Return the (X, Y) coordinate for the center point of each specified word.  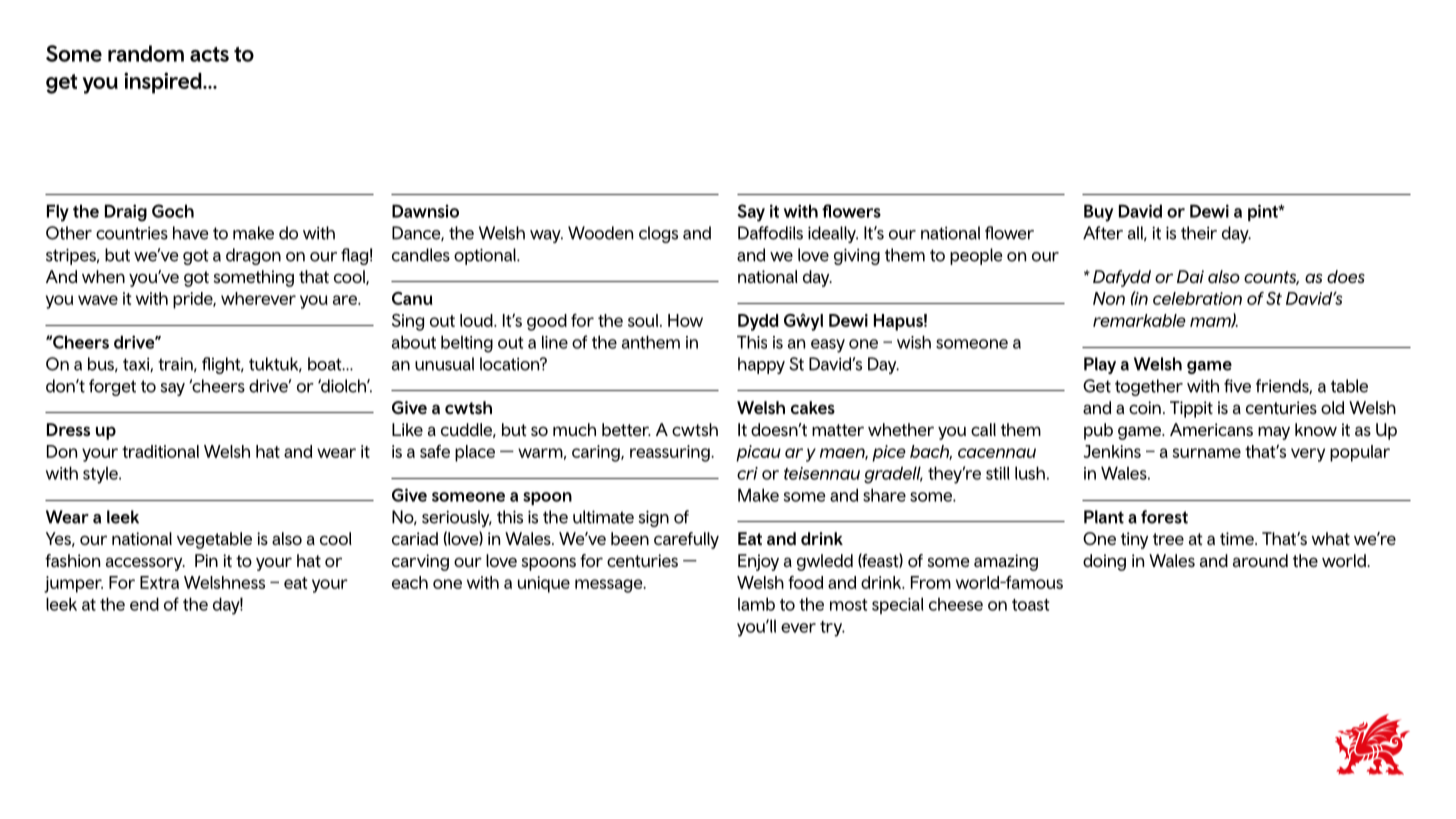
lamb (756, 604)
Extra (159, 582)
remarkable (1139, 320)
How (685, 320)
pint (1264, 212)
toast (1030, 605)
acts (209, 54)
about (414, 342)
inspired (164, 83)
